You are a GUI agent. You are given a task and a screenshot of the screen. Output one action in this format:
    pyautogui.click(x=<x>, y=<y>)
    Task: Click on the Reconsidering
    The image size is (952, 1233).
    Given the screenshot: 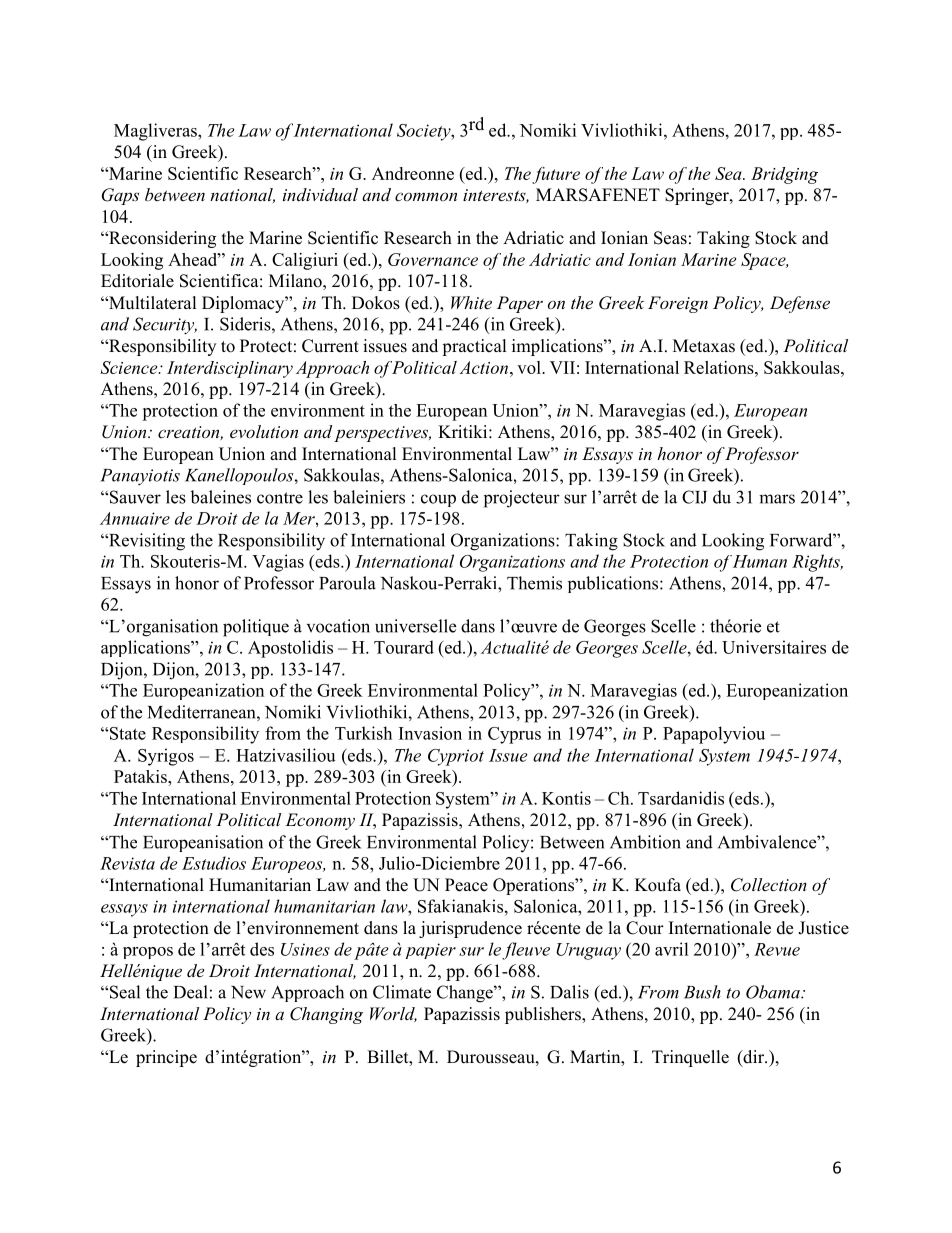 What is the action you would take?
    pyautogui.click(x=161, y=239)
